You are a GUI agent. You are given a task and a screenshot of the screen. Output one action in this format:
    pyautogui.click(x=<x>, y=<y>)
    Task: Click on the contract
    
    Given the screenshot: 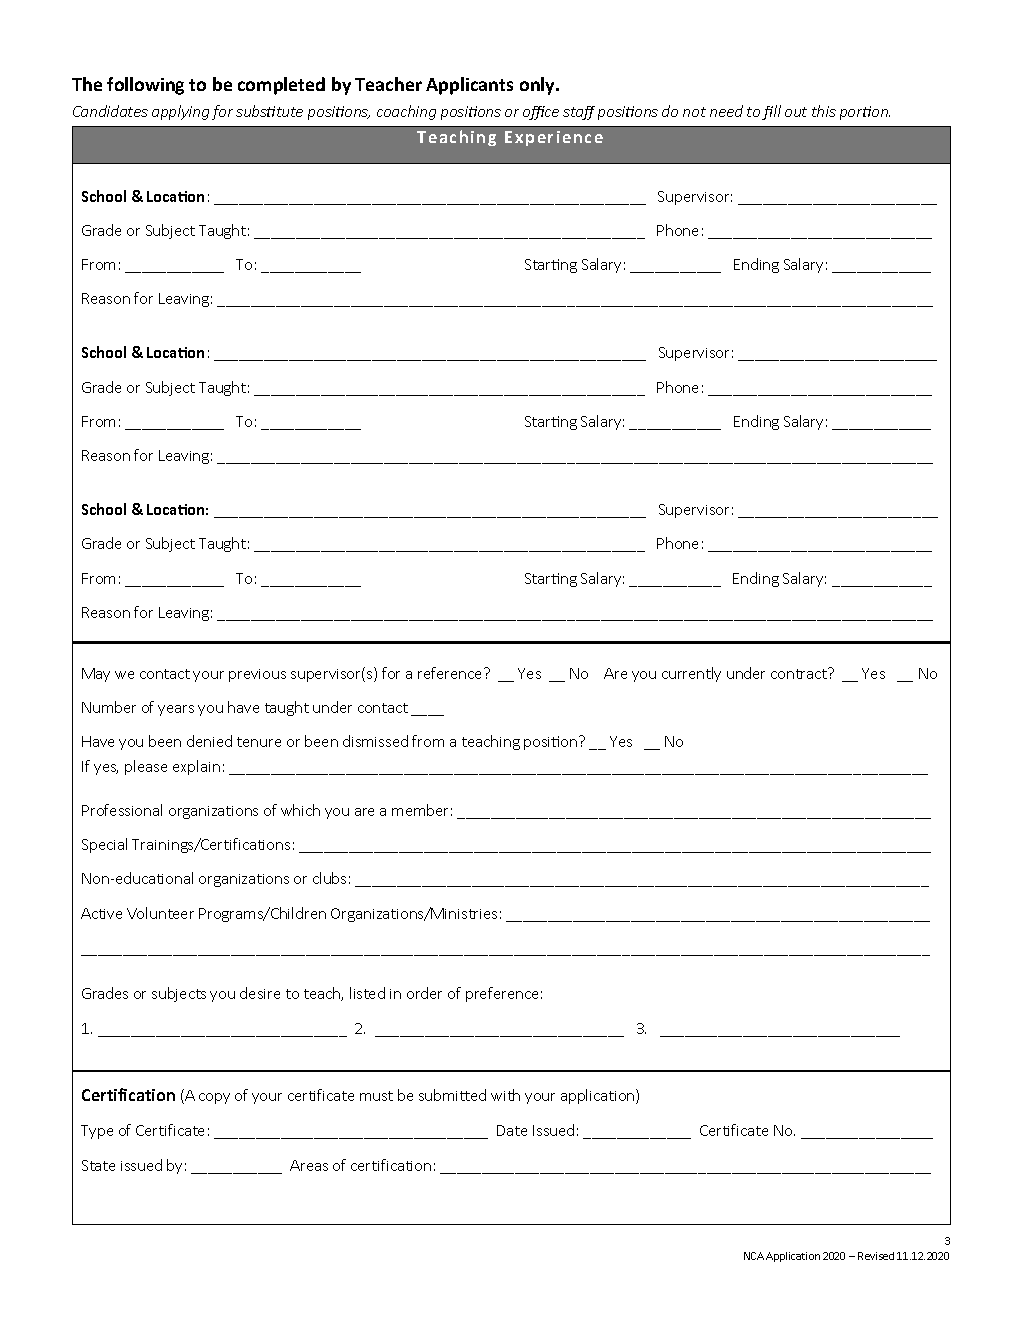 What is the action you would take?
    pyautogui.click(x=800, y=673)
